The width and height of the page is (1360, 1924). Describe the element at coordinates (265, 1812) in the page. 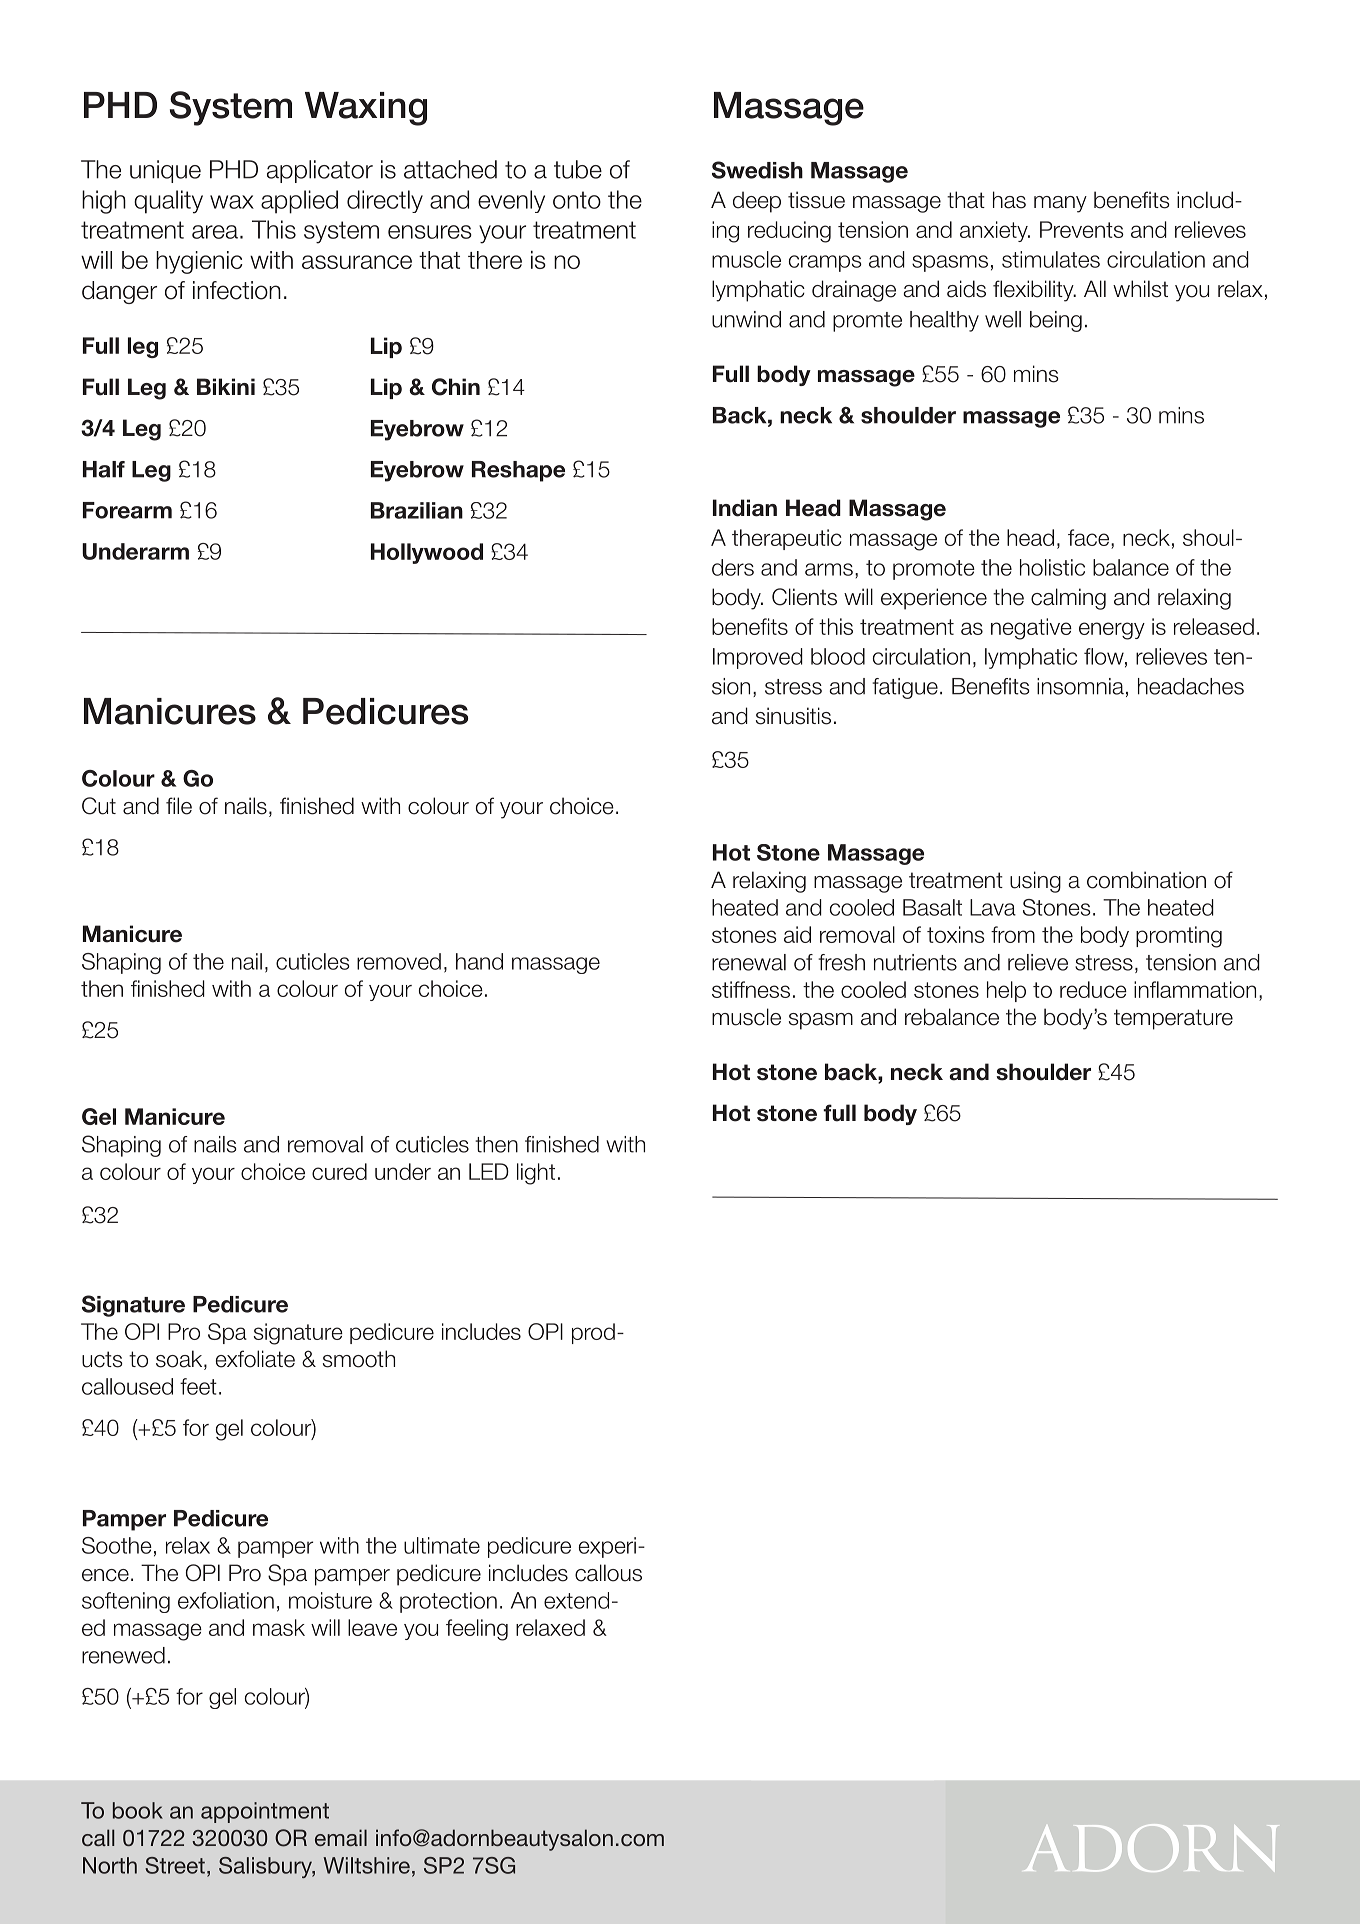

I see `appointment` at that location.
